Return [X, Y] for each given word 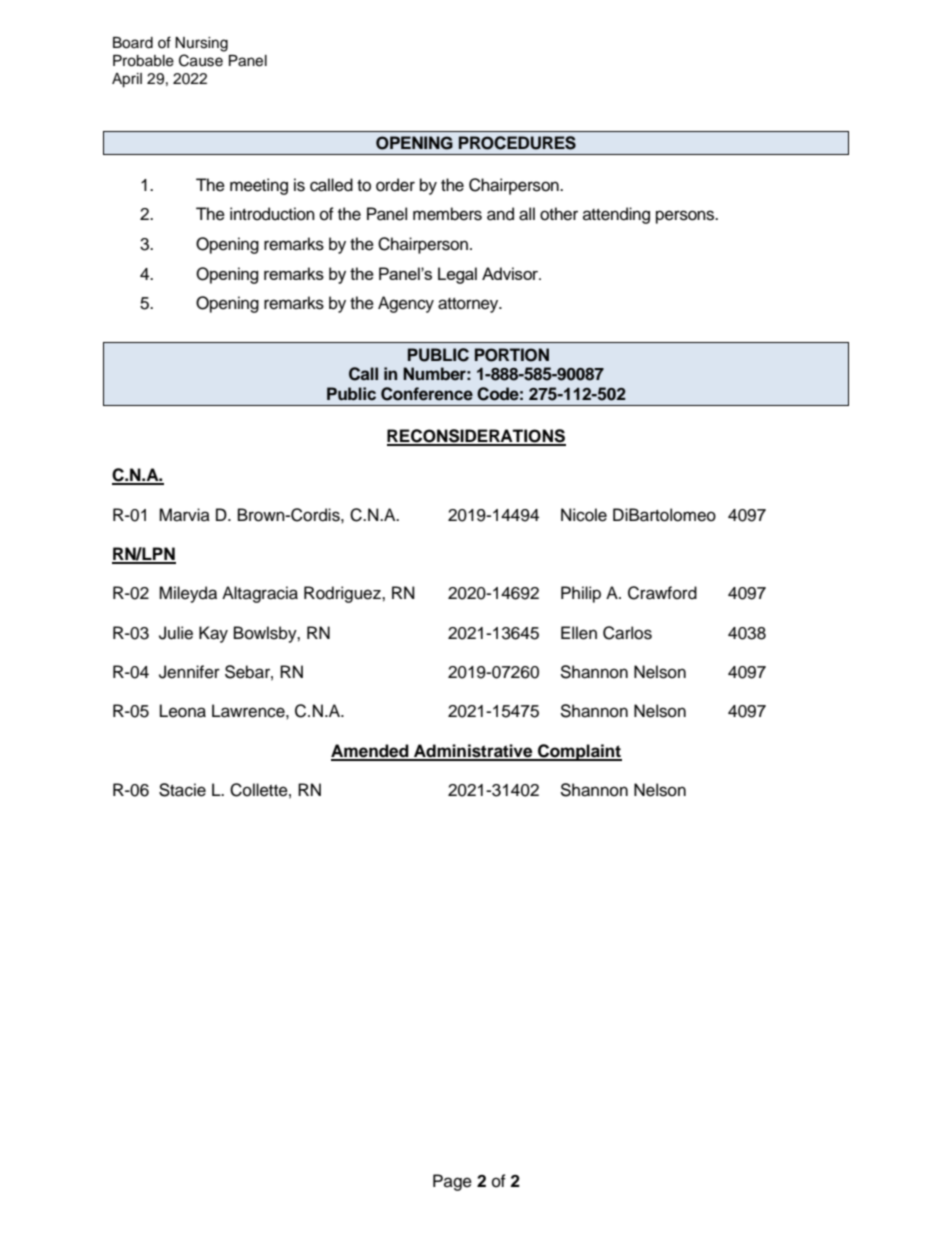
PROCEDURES [517, 143]
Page [452, 1182]
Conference [427, 394]
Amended [371, 752]
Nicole [584, 515]
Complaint [579, 752]
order [395, 185]
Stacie [182, 790]
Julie [176, 633]
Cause [201, 60]
